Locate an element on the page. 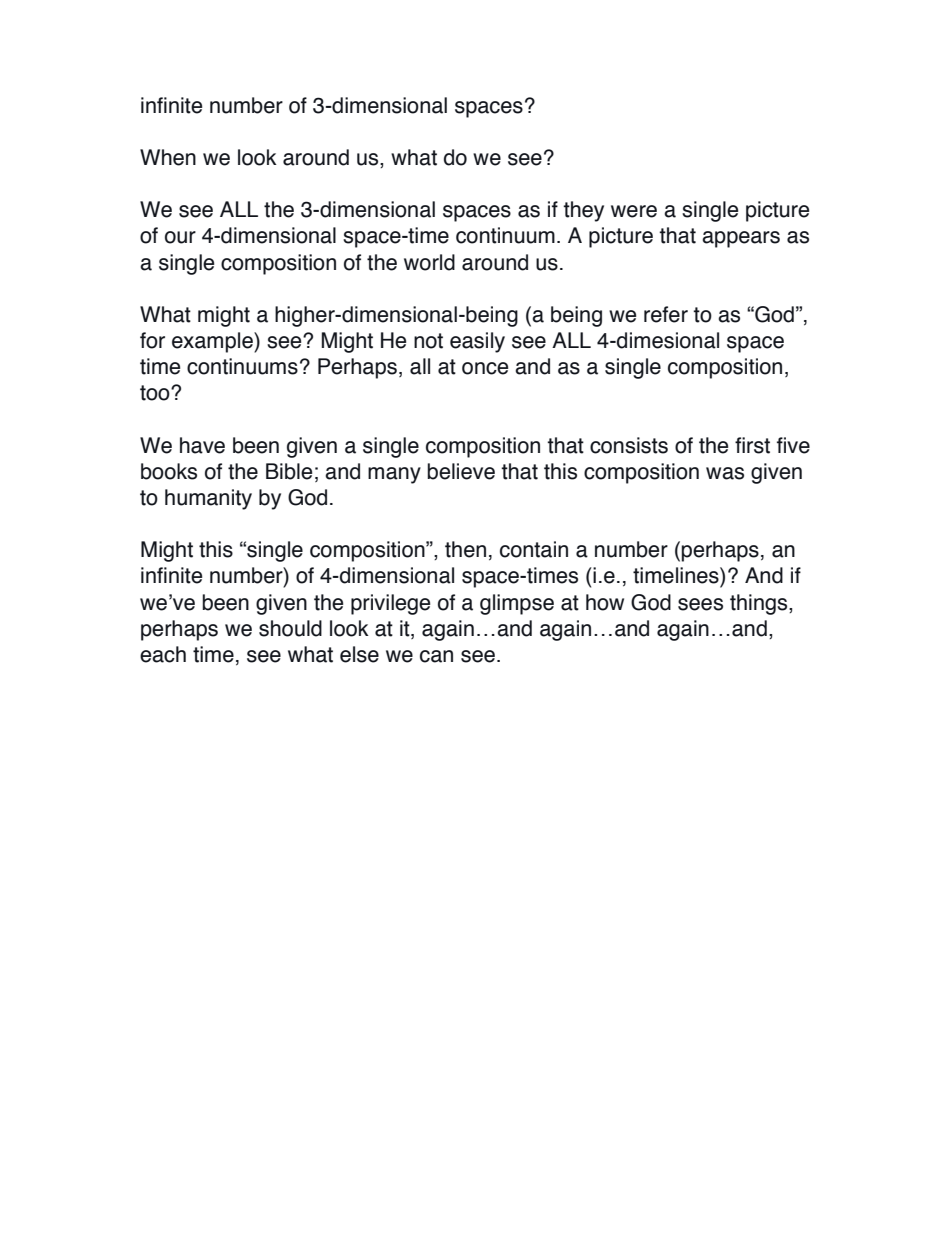 This document has height=1233, width=952. they is located at coordinates (583, 211).
